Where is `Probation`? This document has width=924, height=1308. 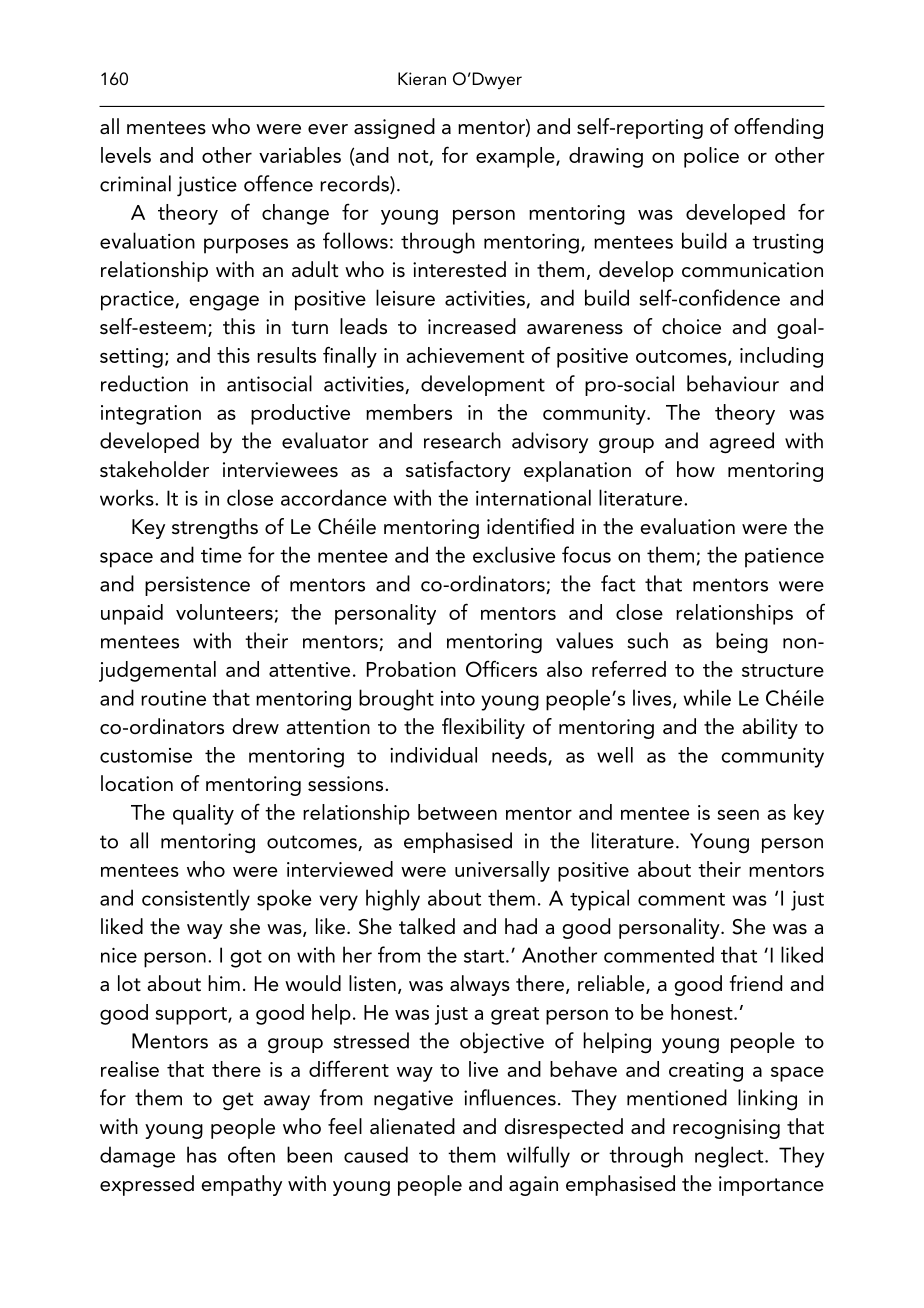
Probation is located at coordinates (411, 669).
